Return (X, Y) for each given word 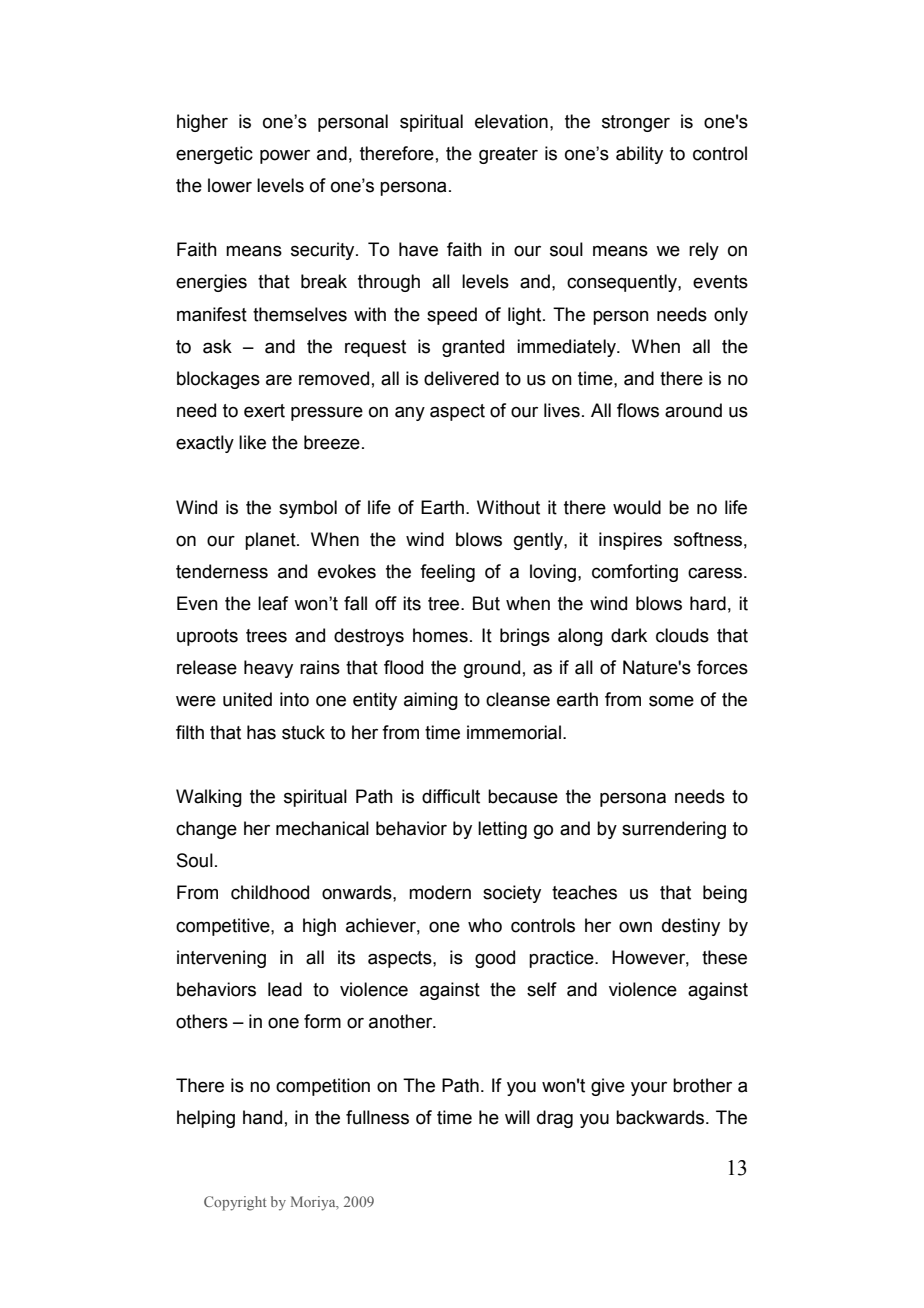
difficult (451, 796)
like (252, 442)
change (206, 830)
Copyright (235, 1203)
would (637, 507)
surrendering (674, 830)
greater (508, 155)
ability (639, 155)
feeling (447, 573)
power (285, 156)
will (517, 1117)
